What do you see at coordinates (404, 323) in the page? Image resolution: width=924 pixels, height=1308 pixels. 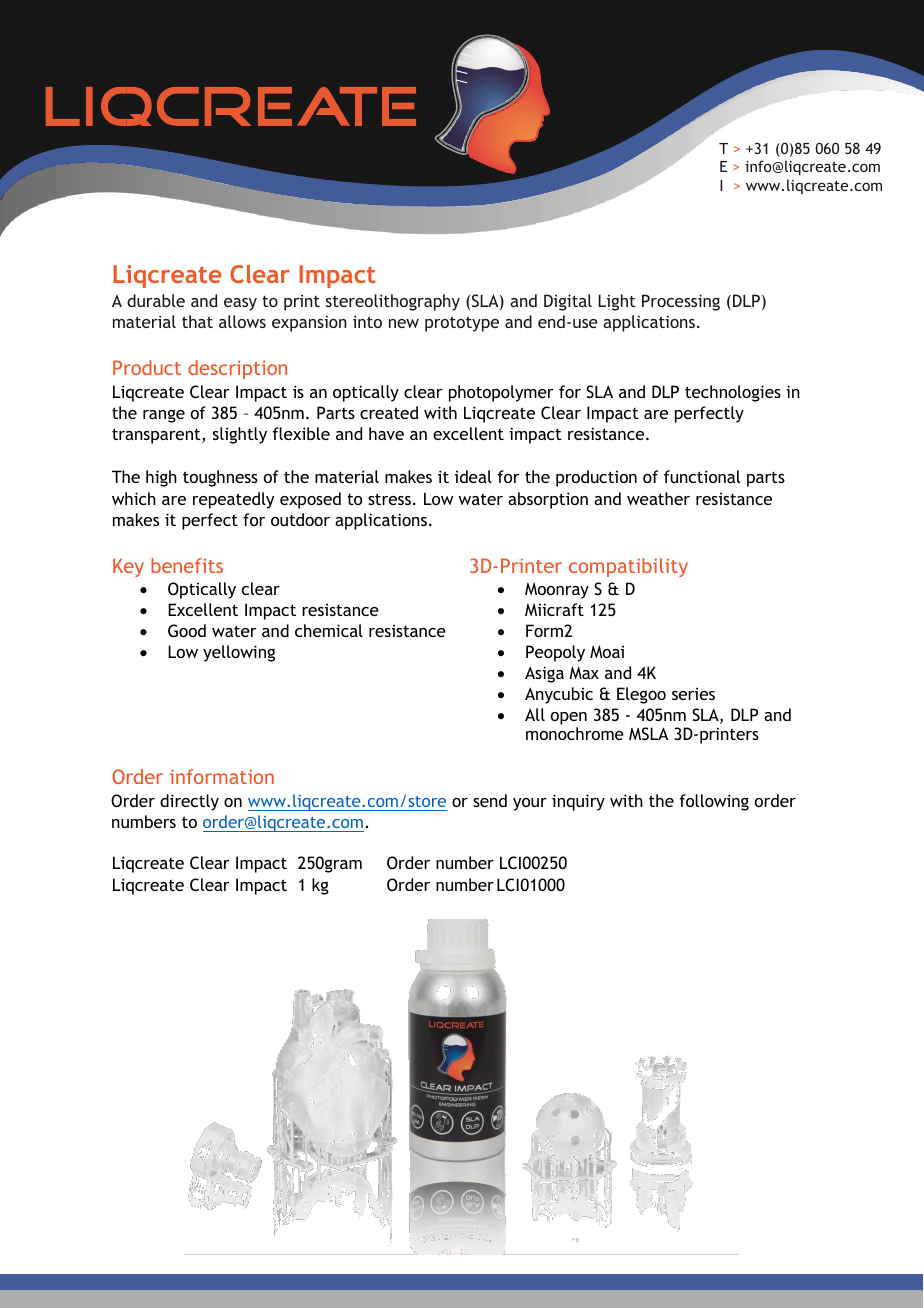 I see `new` at bounding box center [404, 323].
